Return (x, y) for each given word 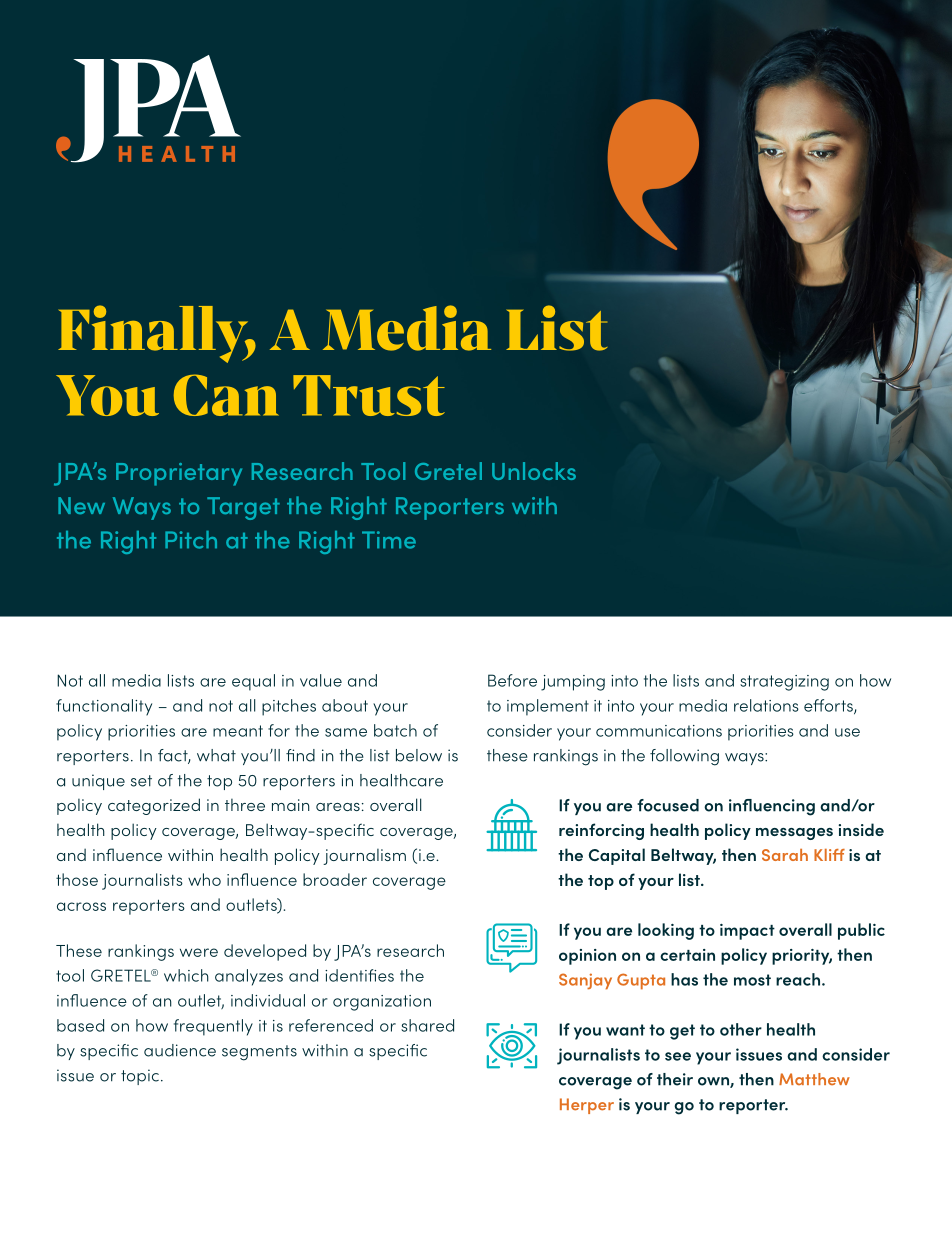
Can (226, 395)
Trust (369, 395)
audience (180, 1050)
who (204, 879)
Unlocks (534, 471)
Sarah (785, 855)
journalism (364, 857)
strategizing (784, 683)
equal (253, 682)
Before (512, 680)
